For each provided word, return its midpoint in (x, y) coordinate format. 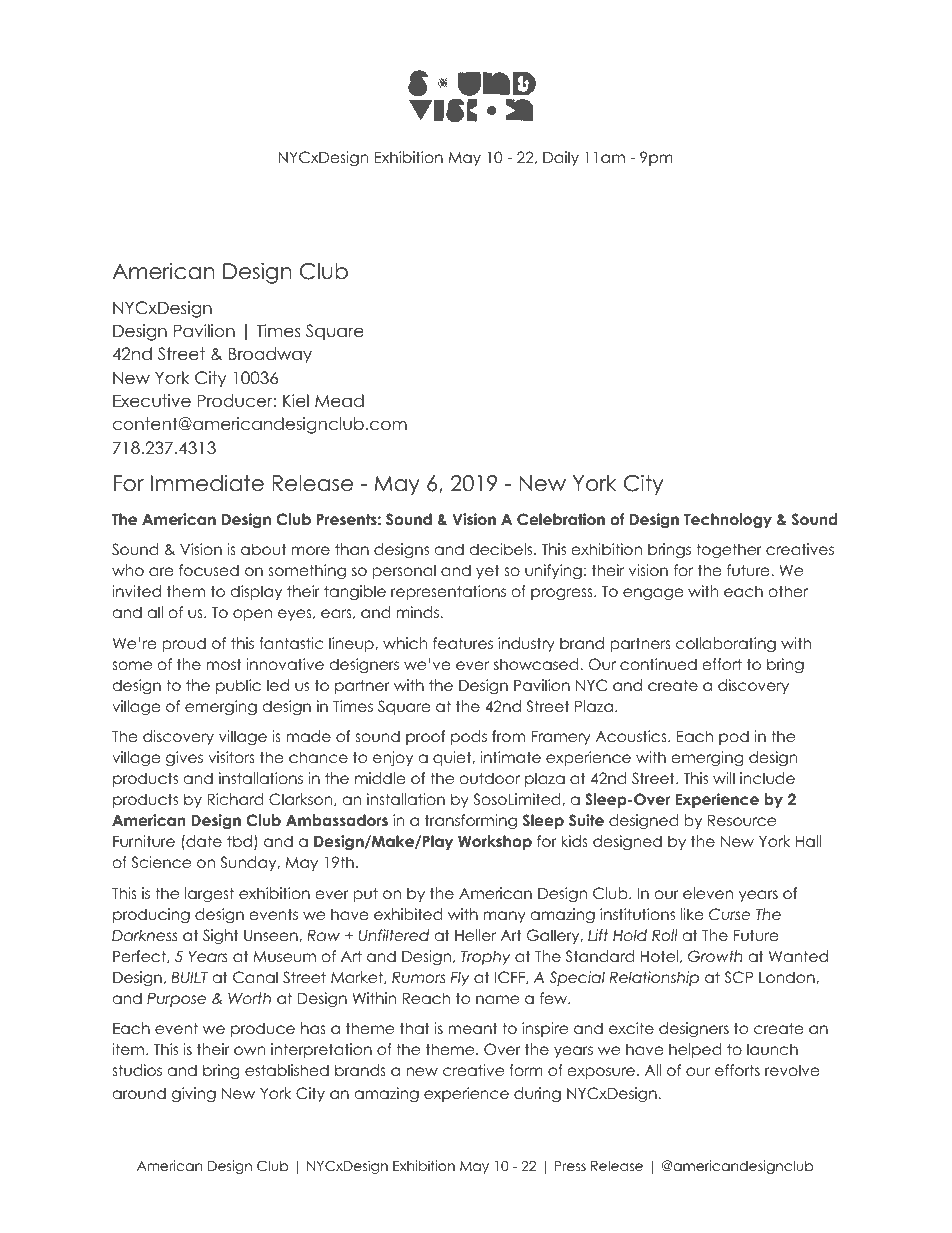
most (224, 664)
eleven (708, 893)
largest (209, 895)
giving (194, 1095)
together (729, 551)
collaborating (726, 645)
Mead (339, 401)
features (463, 643)
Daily (561, 158)
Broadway (270, 355)
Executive (152, 401)
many (505, 917)
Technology (728, 521)
